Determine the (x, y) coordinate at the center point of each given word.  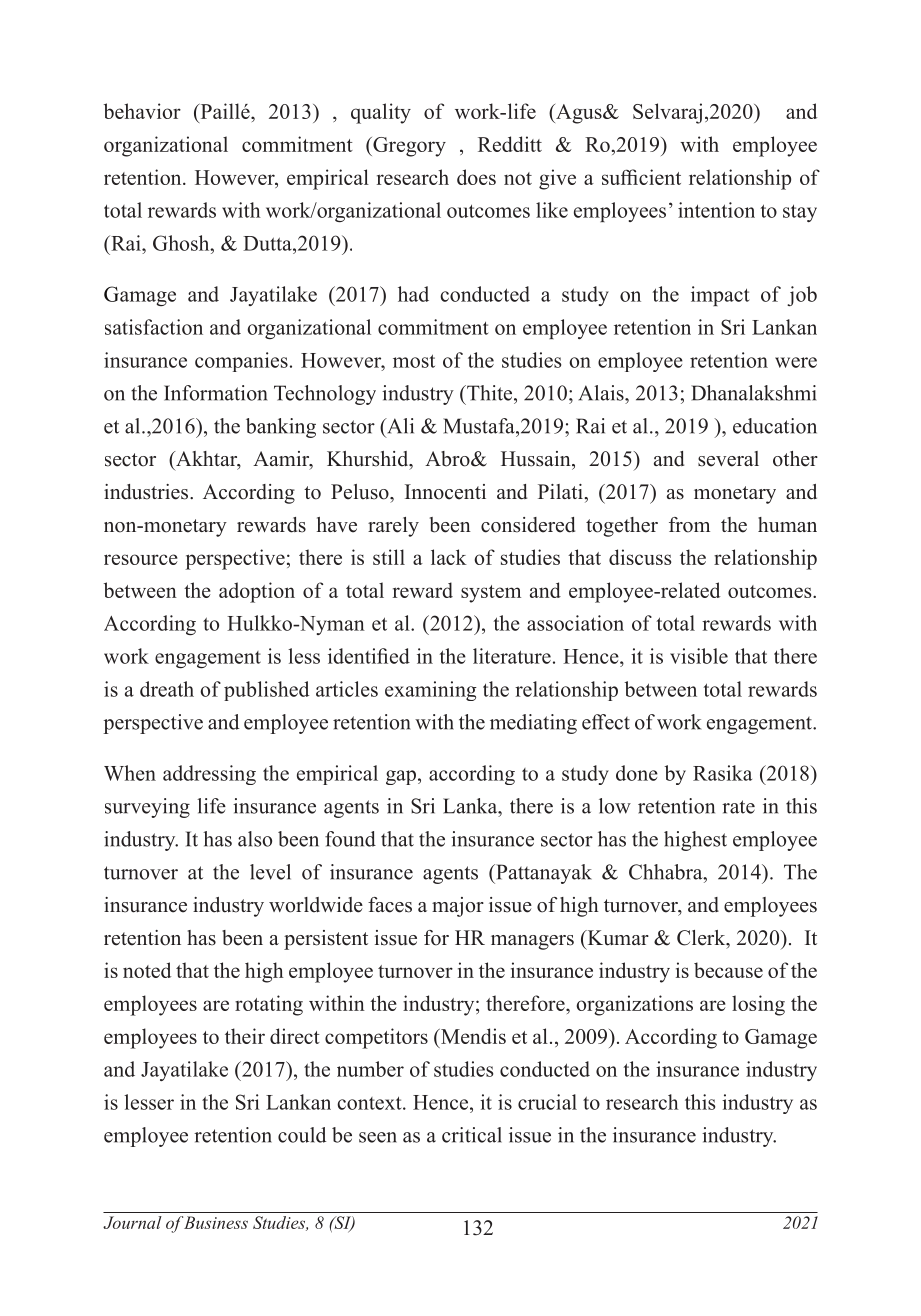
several (728, 459)
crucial (547, 1102)
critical (472, 1135)
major (458, 907)
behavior (142, 111)
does (476, 177)
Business (216, 1222)
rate (738, 807)
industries (147, 492)
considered (528, 525)
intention (716, 210)
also (255, 839)
